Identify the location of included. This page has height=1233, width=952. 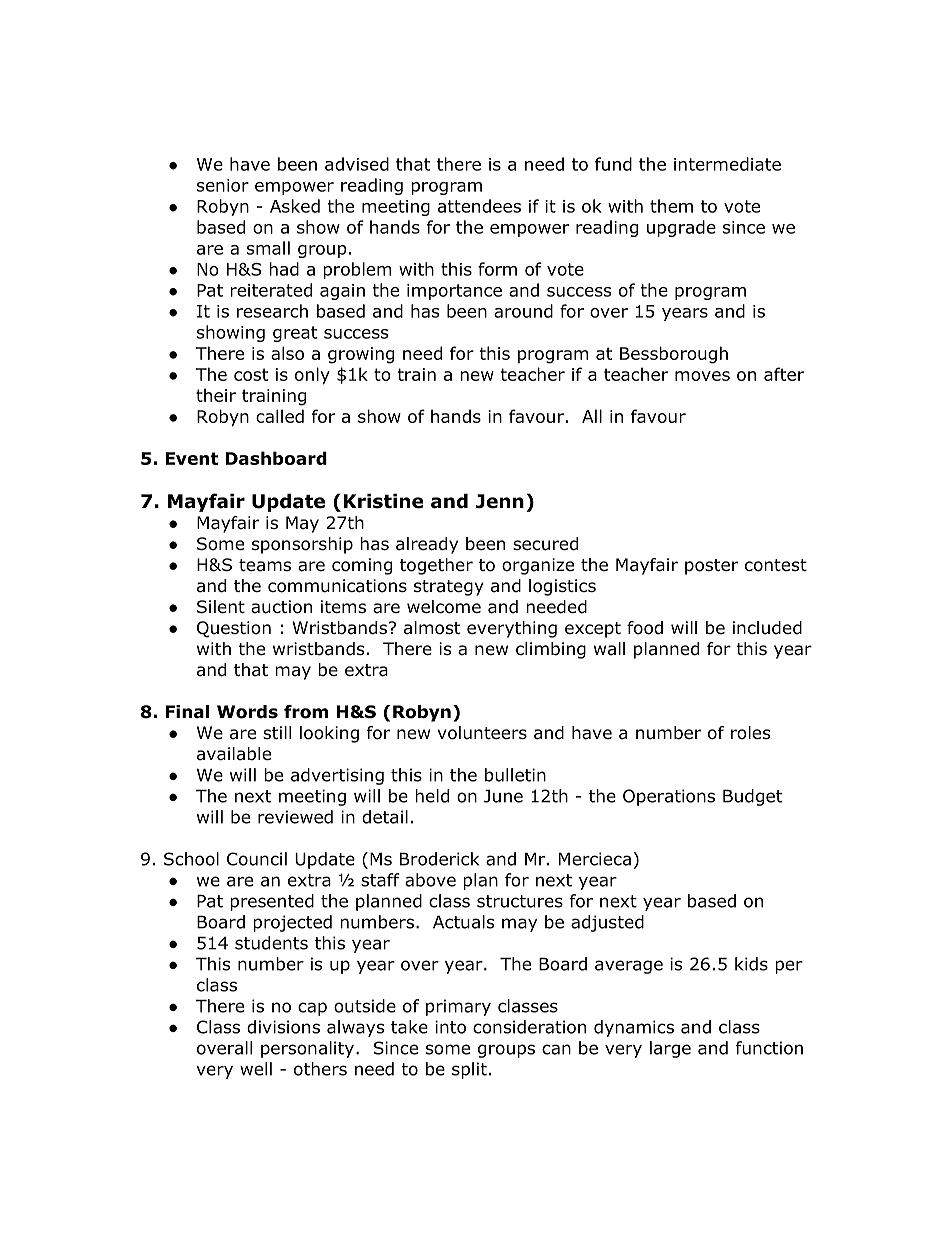
(767, 628).
